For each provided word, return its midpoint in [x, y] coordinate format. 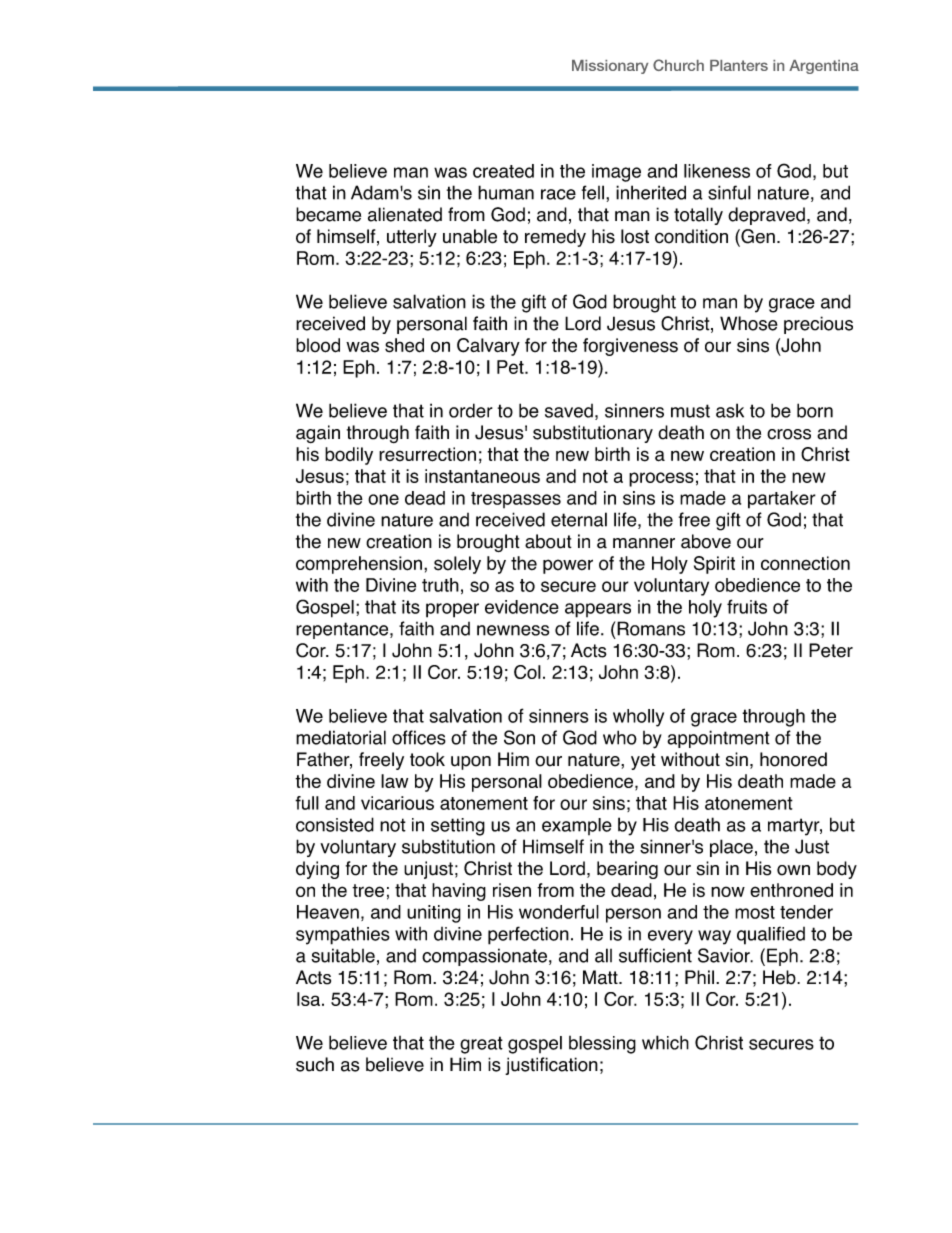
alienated [405, 214]
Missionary [610, 67]
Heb [780, 977]
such [315, 1064]
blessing [602, 1045]
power [568, 566]
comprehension [359, 565]
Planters [739, 65]
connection [805, 563]
